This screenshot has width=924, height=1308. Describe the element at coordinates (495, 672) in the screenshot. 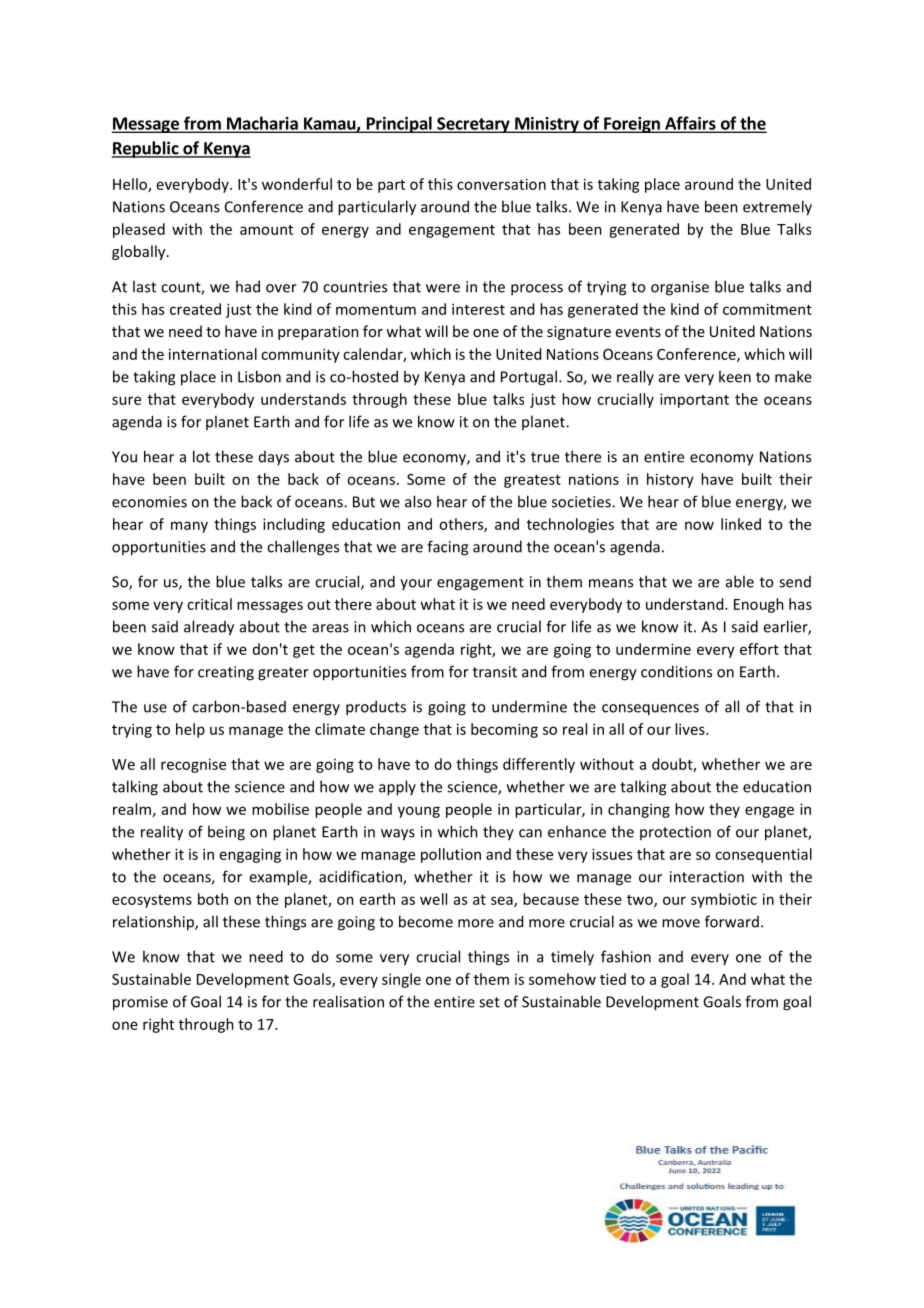

I see `transit` at that location.
